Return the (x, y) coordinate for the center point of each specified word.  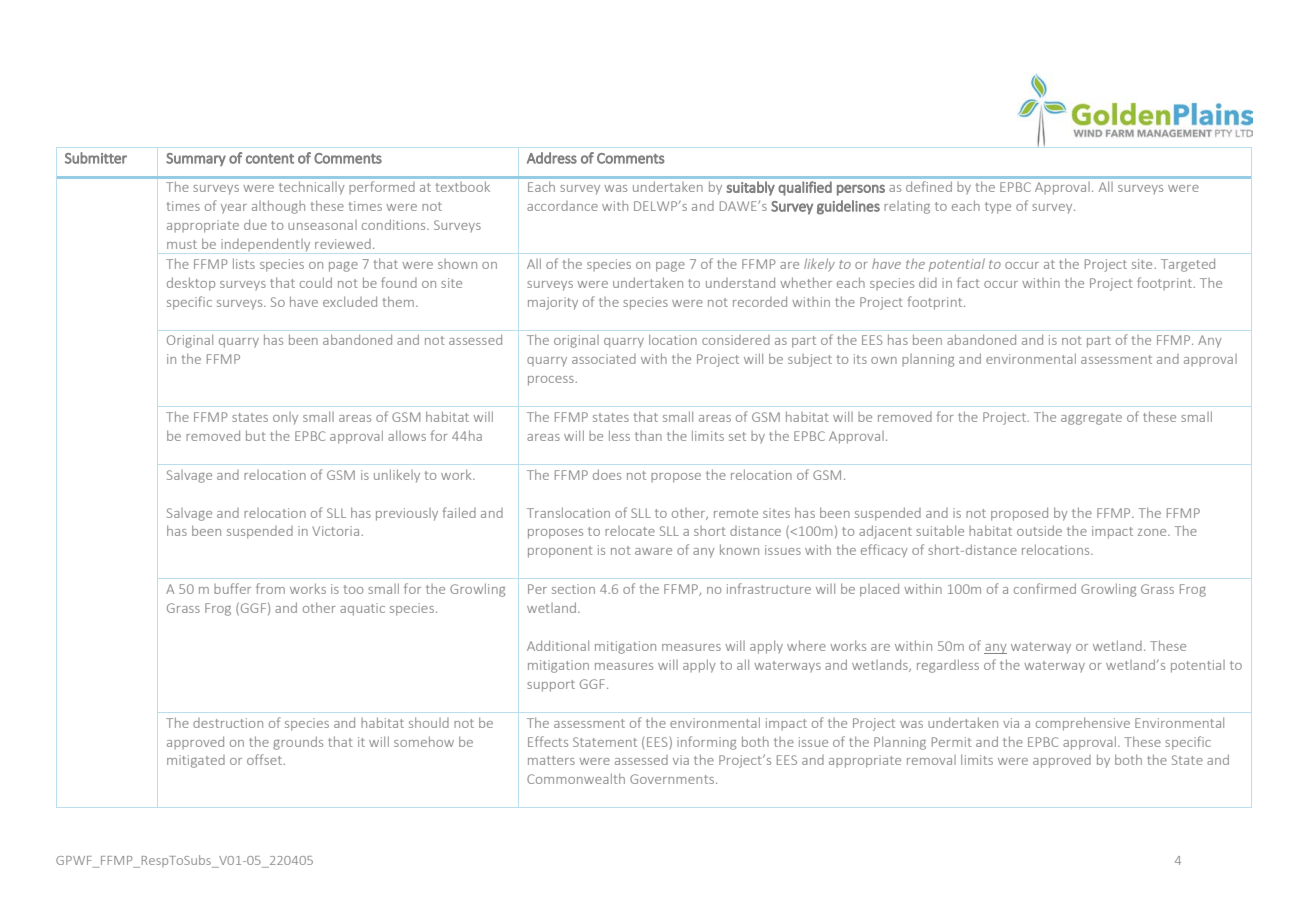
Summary (196, 159)
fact (968, 282)
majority (553, 303)
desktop (191, 284)
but (256, 435)
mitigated (196, 761)
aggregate (1091, 419)
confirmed (1045, 588)
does (607, 474)
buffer (232, 588)
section (573, 589)
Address (552, 158)
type (998, 208)
